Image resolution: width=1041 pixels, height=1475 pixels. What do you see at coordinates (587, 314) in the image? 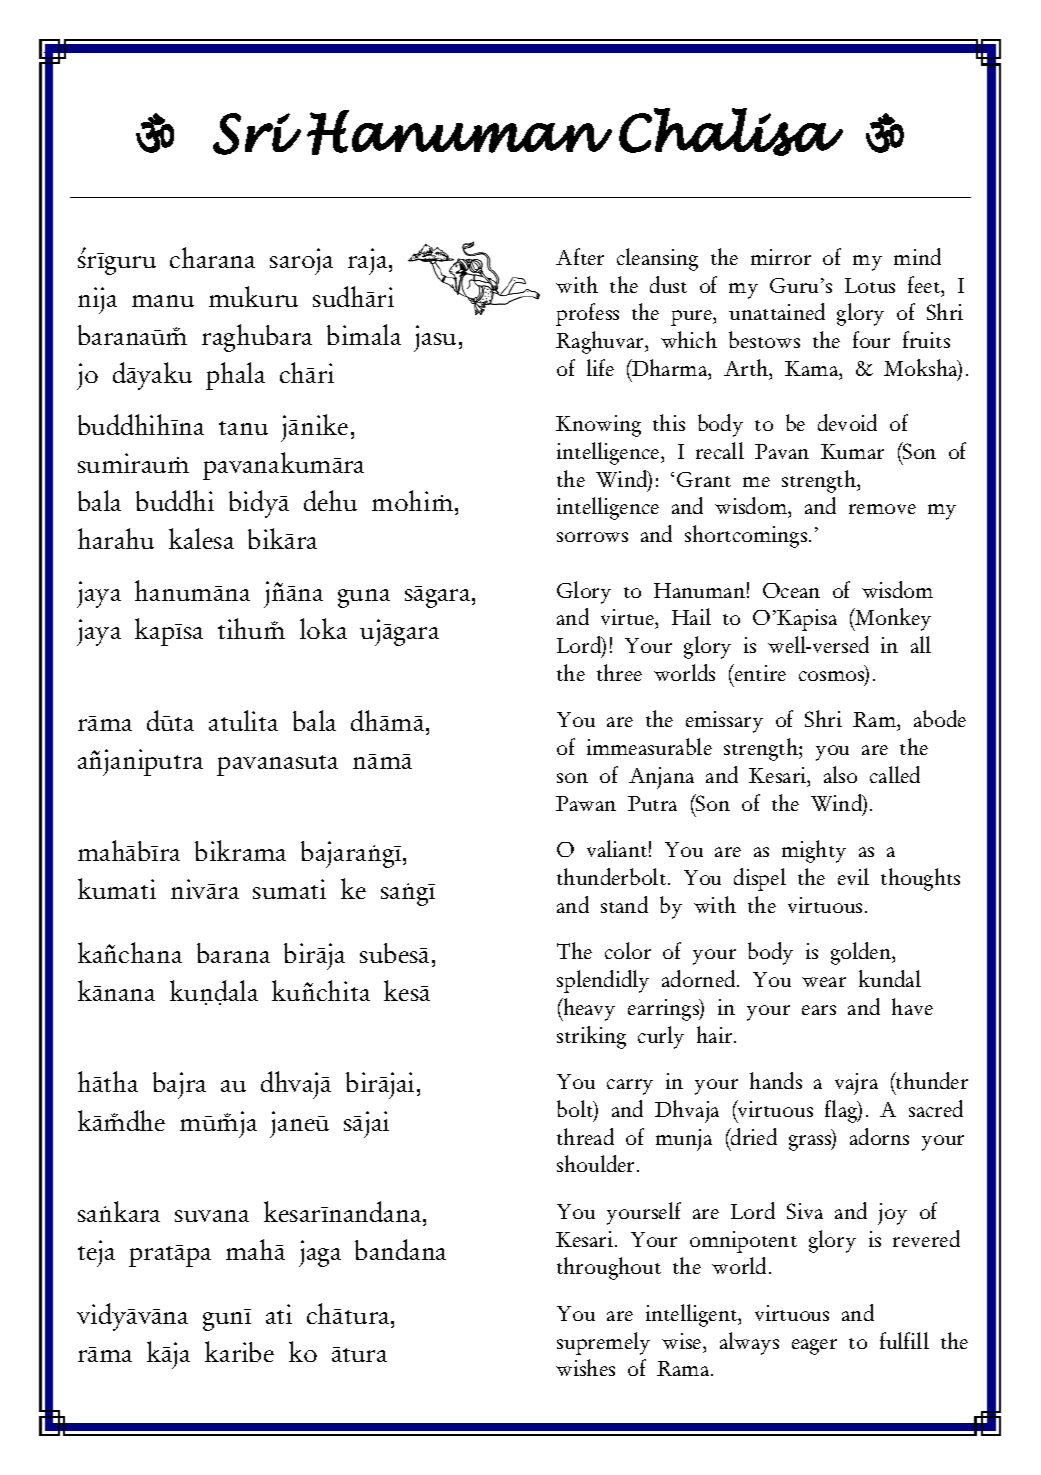
I see `profess` at bounding box center [587, 314].
